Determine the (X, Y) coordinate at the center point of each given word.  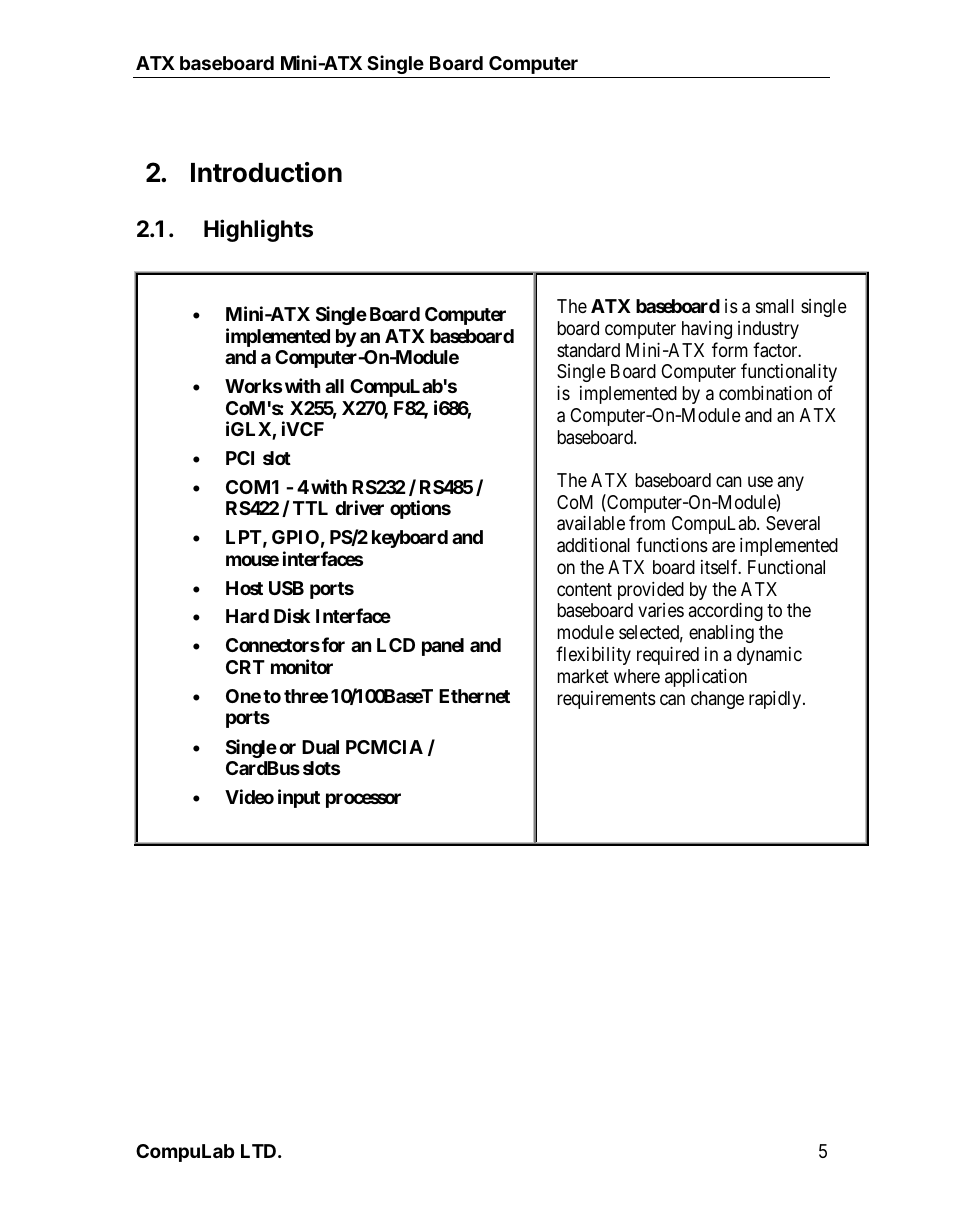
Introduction (266, 172)
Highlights (258, 230)
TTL (310, 508)
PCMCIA (384, 747)
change (717, 700)
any (791, 484)
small (775, 306)
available (591, 523)
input (299, 798)
